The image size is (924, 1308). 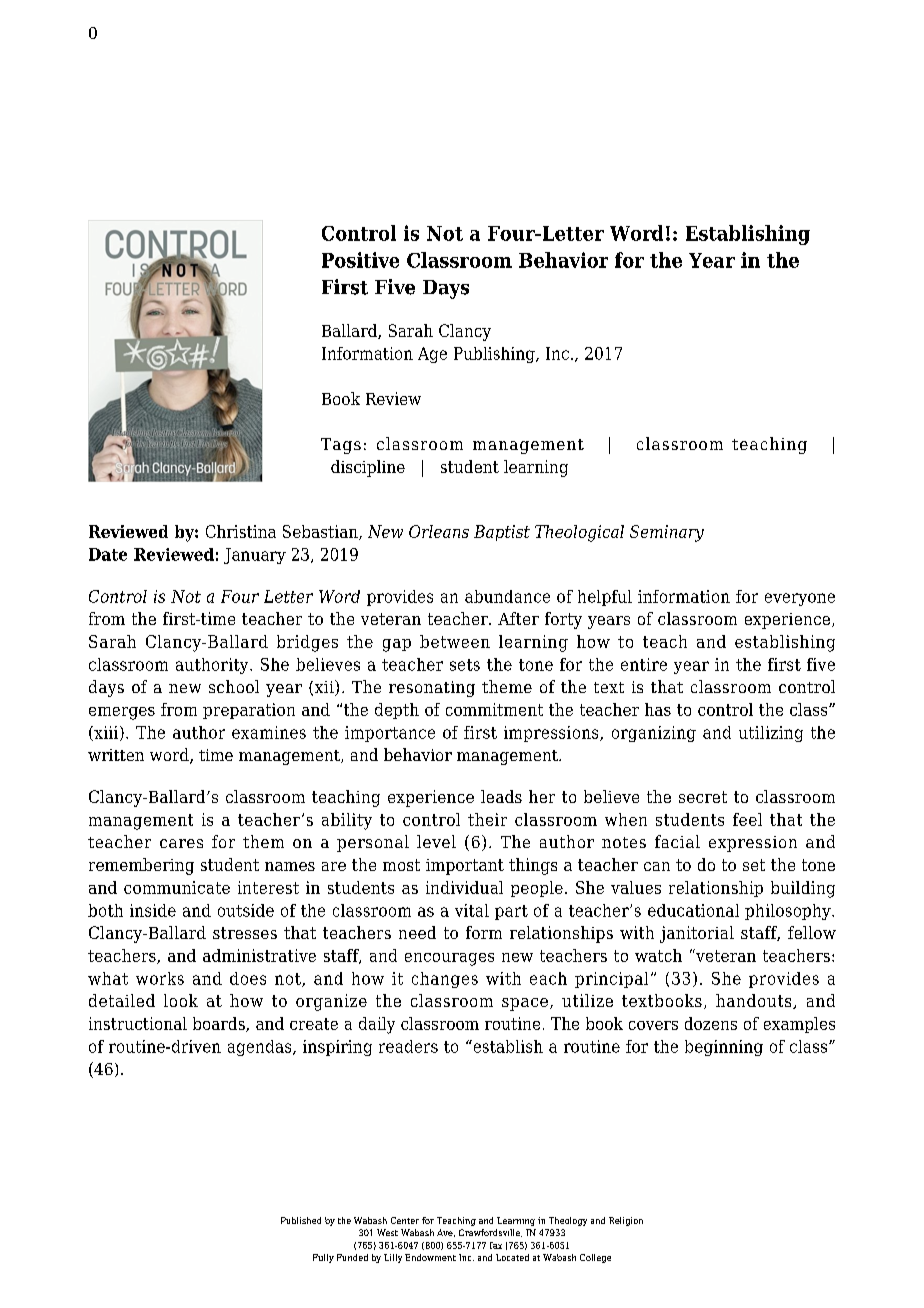 I want to click on January, so click(x=255, y=556).
